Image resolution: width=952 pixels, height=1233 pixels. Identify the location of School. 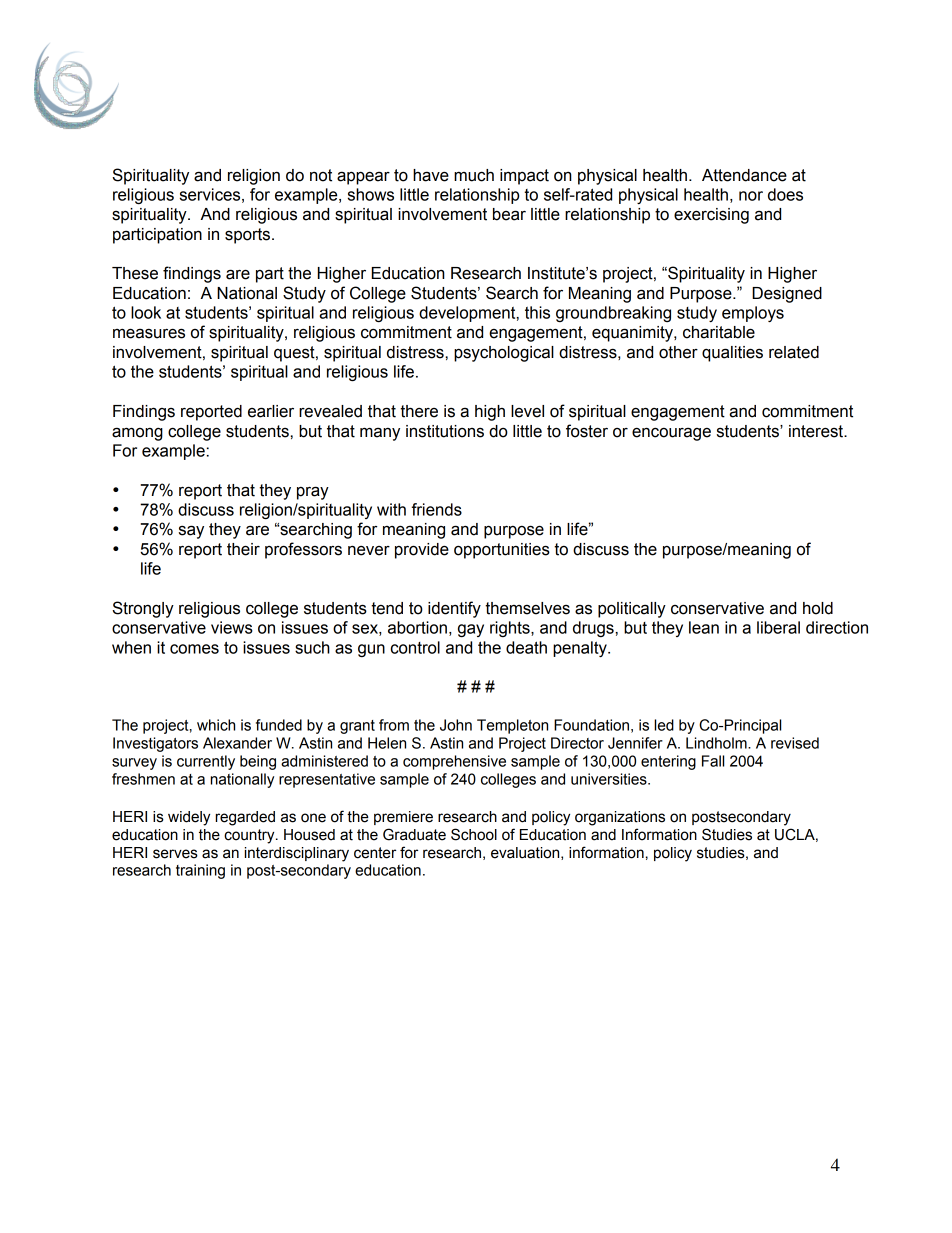
(474, 834).
